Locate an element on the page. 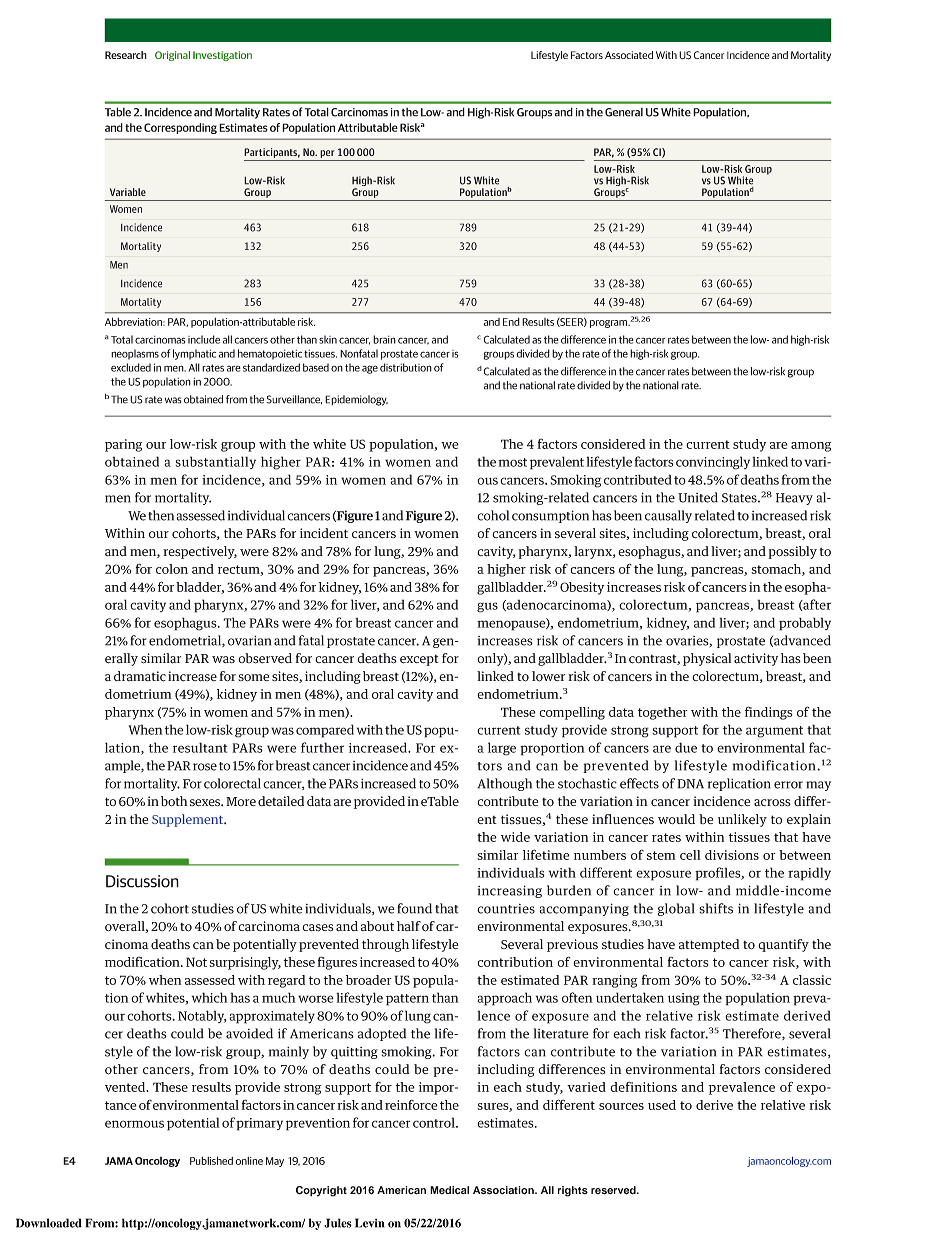  Levin is located at coordinates (370, 1223).
